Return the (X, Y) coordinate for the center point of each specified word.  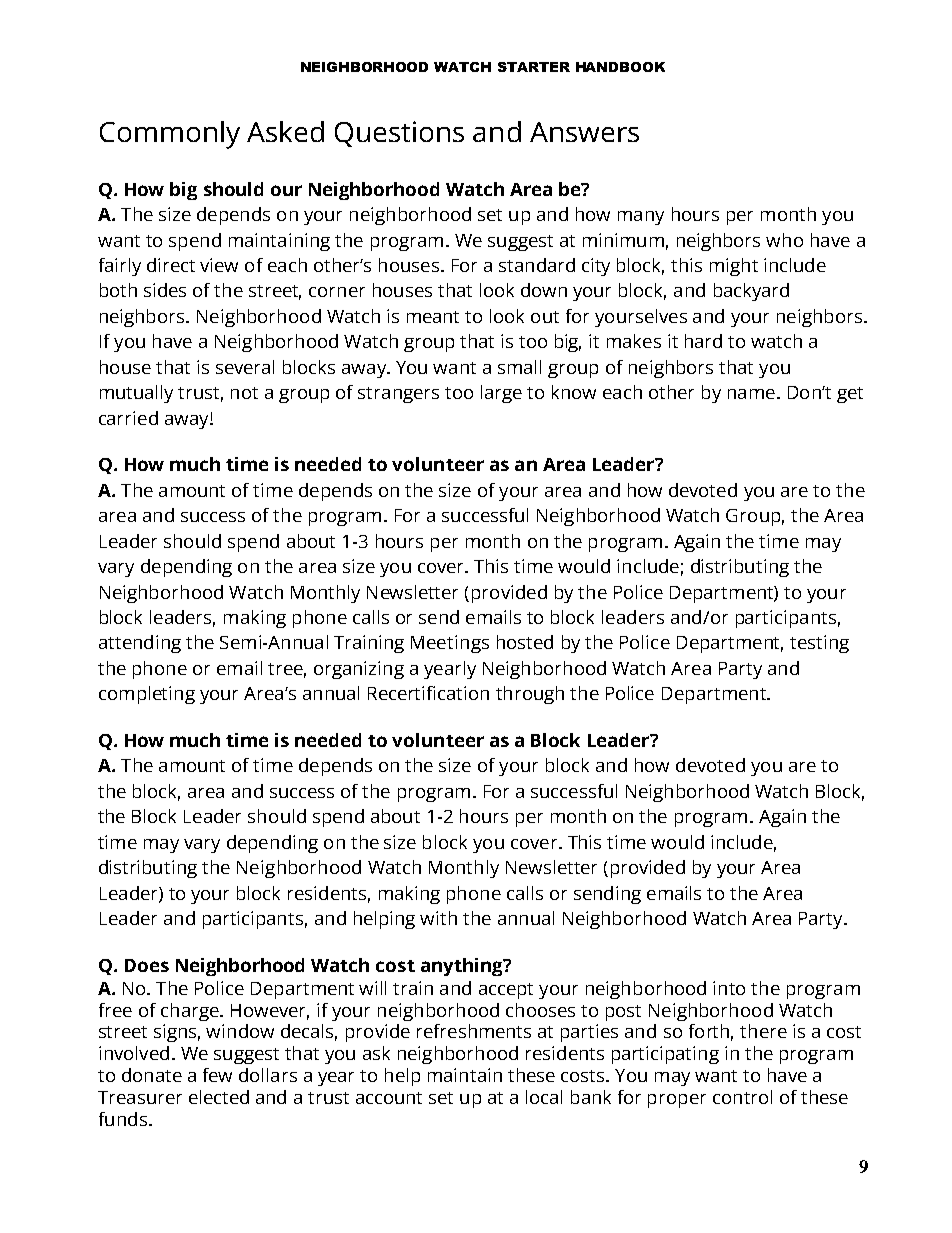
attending (140, 644)
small (519, 367)
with (438, 918)
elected (219, 1097)
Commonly (170, 135)
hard (703, 341)
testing (819, 644)
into (729, 988)
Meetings (450, 644)
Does (147, 965)
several (245, 367)
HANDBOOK (620, 67)
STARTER (534, 67)
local (544, 1097)
